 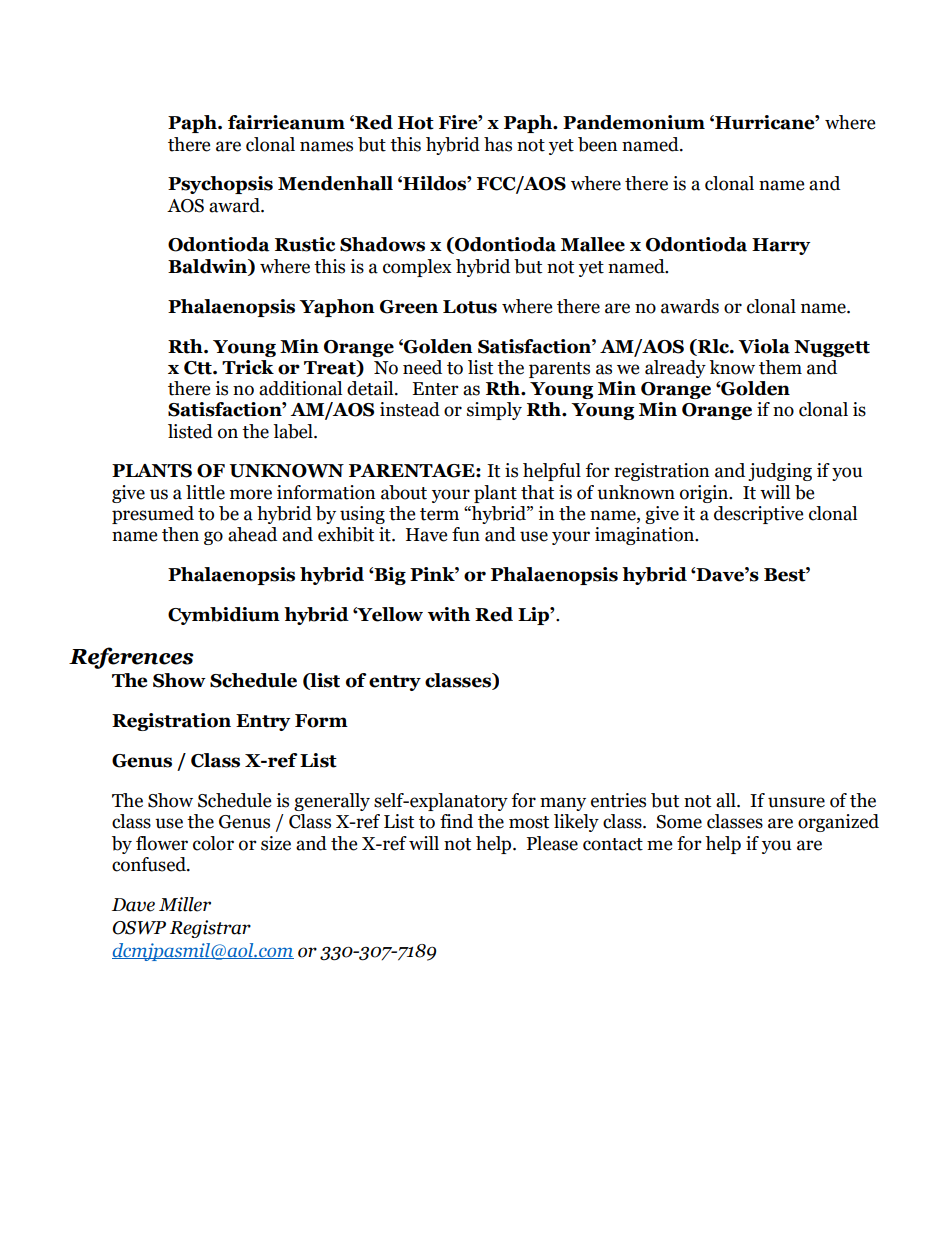 What do you see at coordinates (131, 658) in the page?
I see `References` at bounding box center [131, 658].
